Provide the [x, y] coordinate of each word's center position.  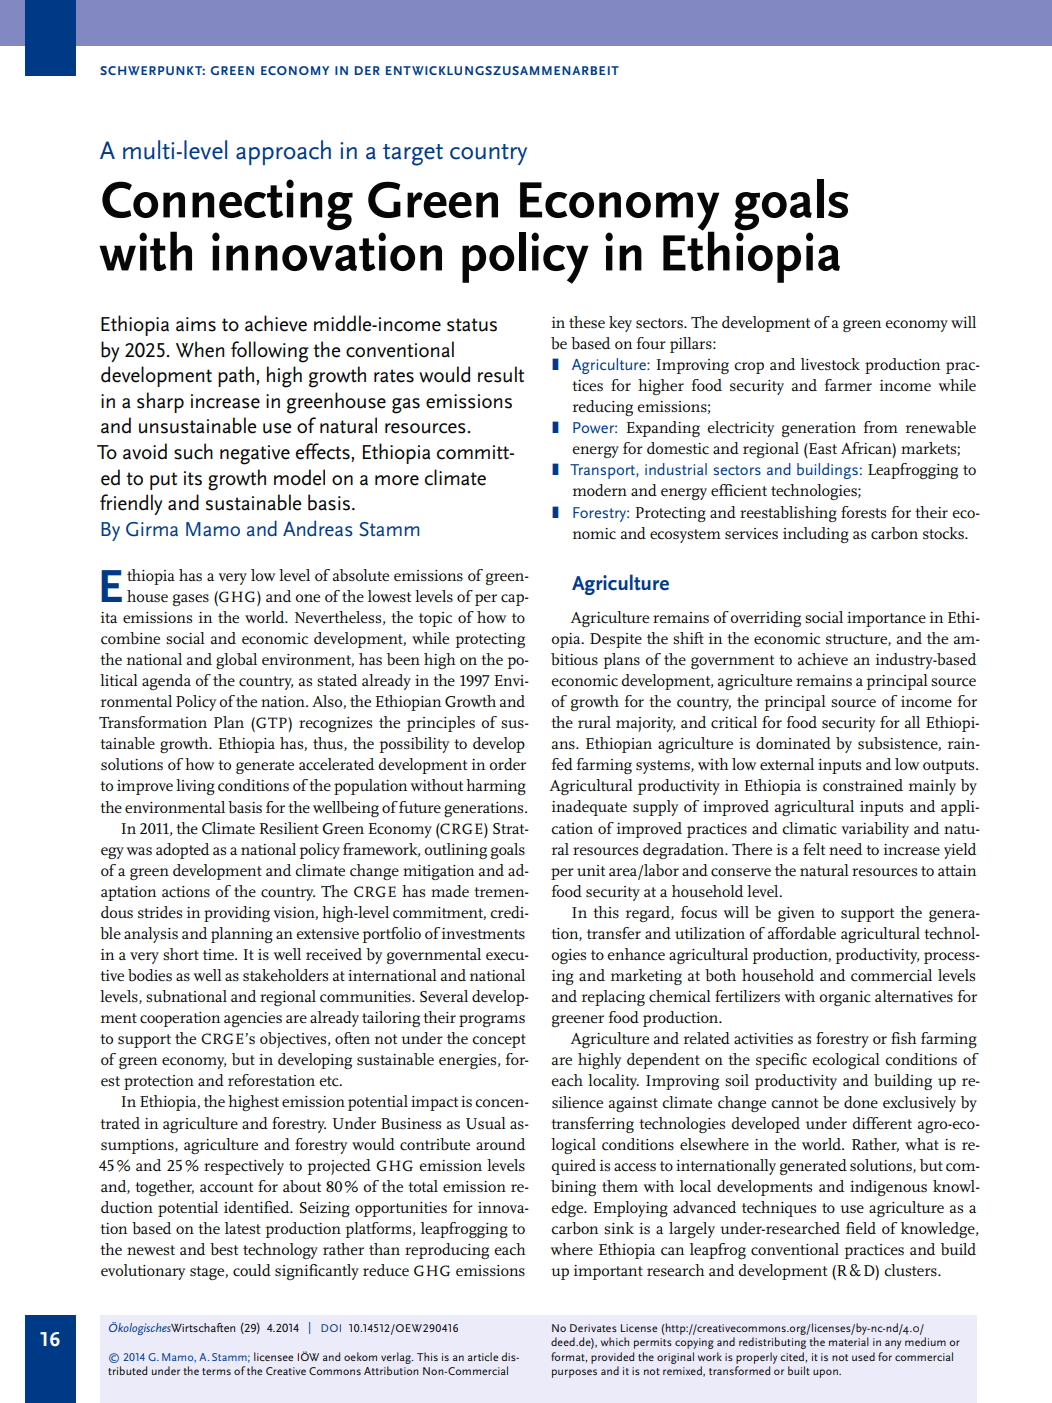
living [195, 787]
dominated [793, 743]
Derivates [593, 1328]
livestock [830, 364]
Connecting [227, 206]
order [507, 764]
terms [216, 1371]
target [413, 155]
